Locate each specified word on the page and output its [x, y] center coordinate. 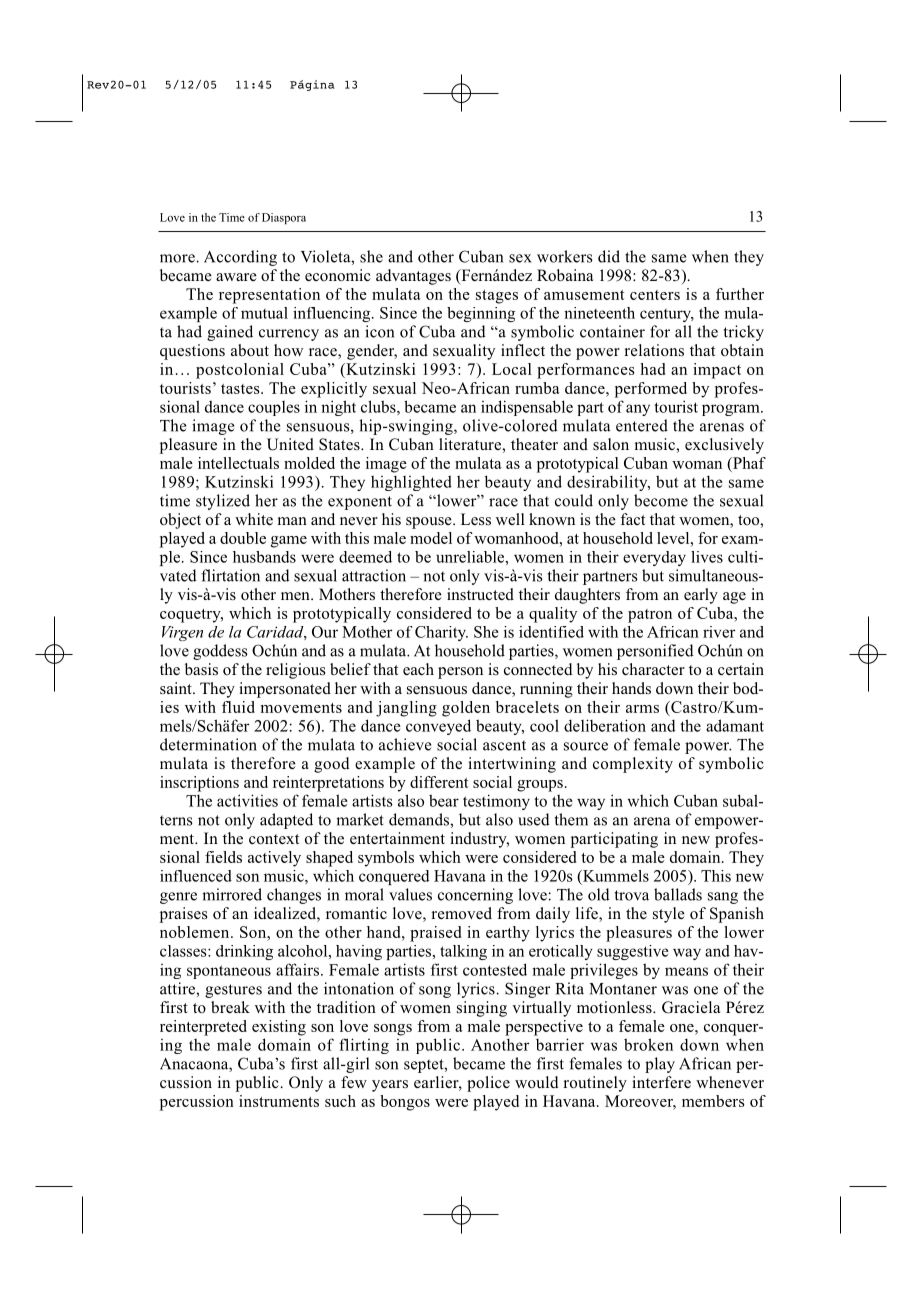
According [240, 258]
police [488, 1084]
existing [279, 1028]
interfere [661, 1082]
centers [655, 295]
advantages [413, 277]
